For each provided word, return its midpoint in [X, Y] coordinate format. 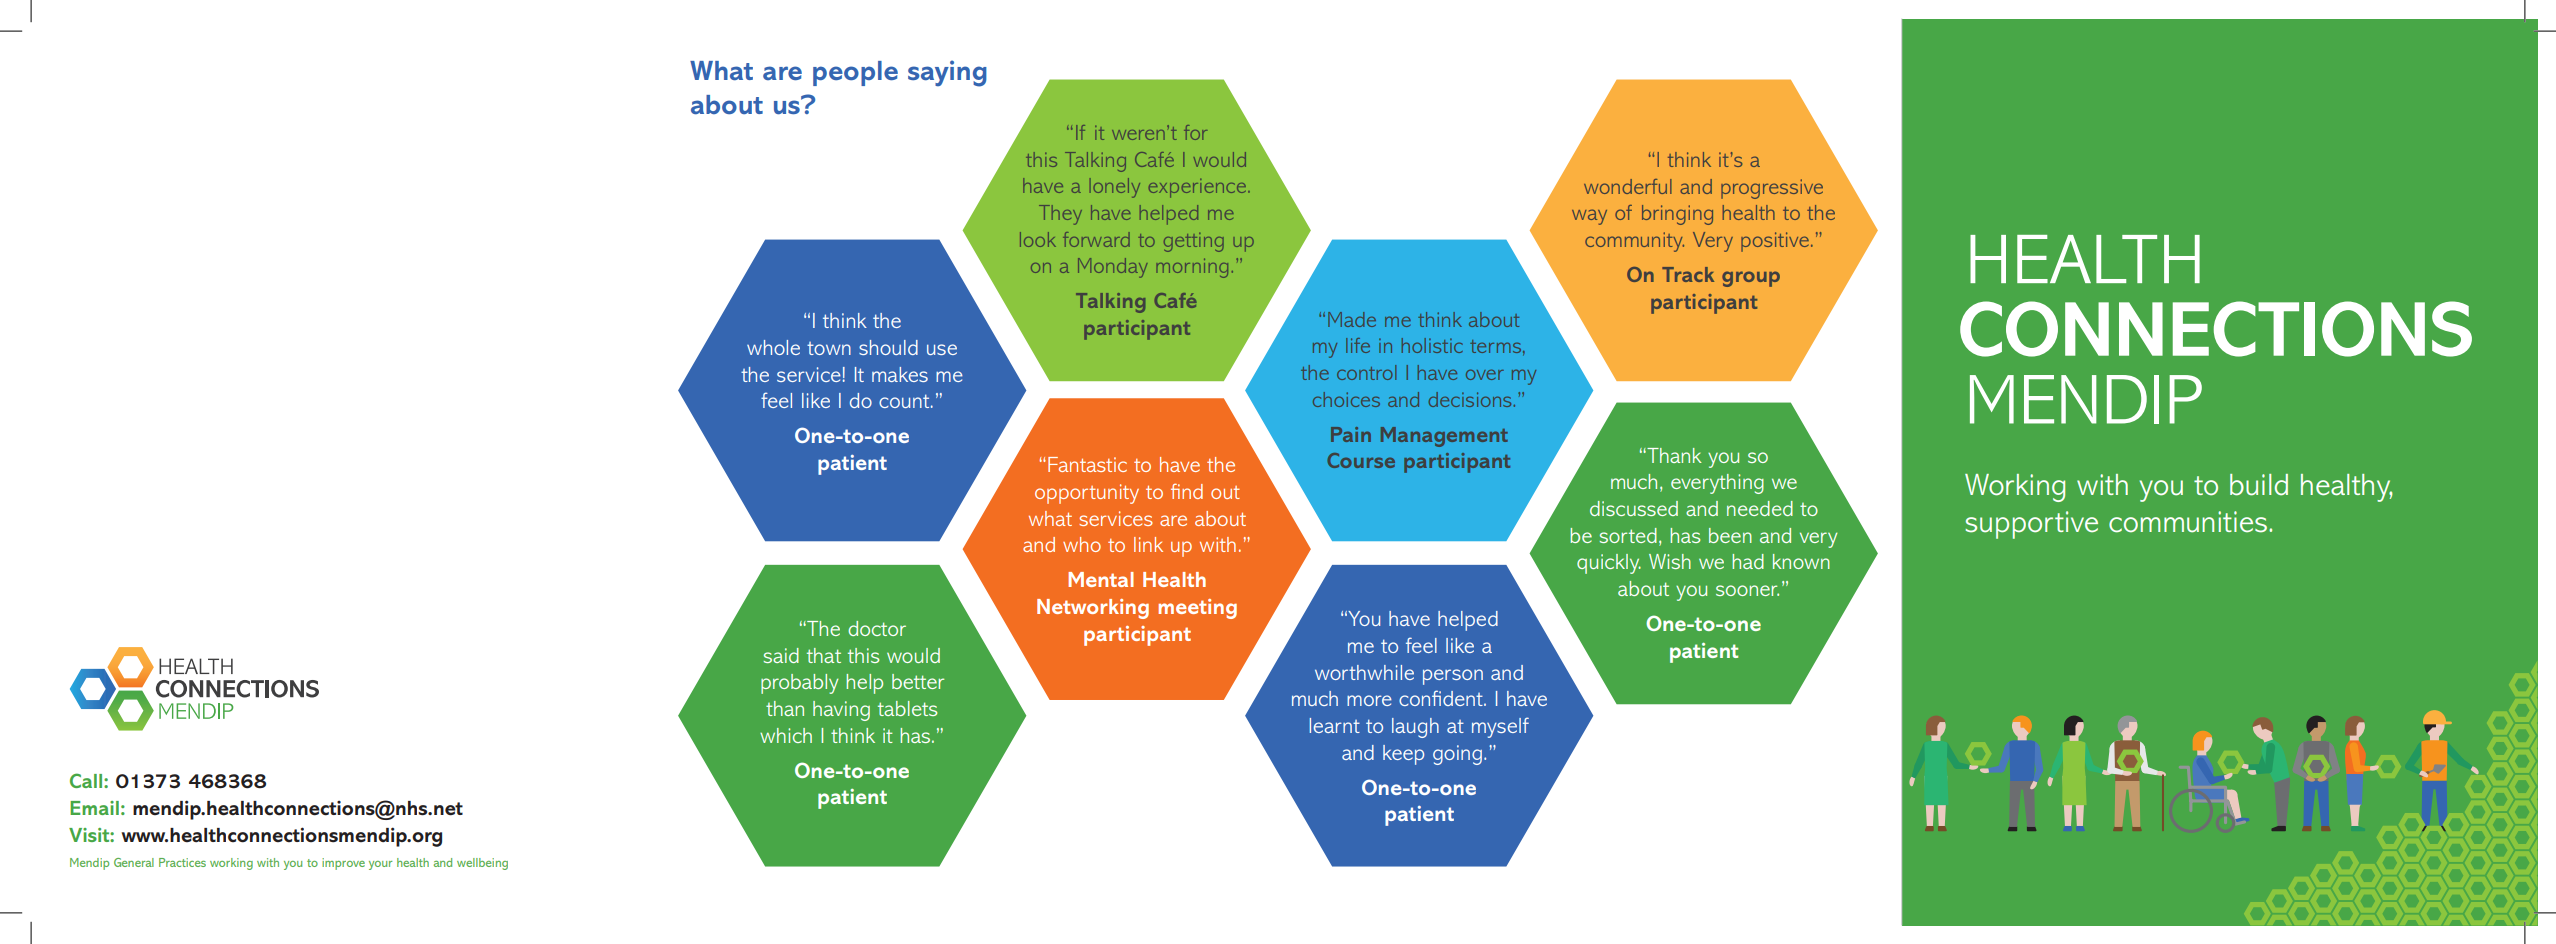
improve [343, 864]
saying [947, 73]
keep [1403, 755]
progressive [1772, 189]
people [855, 73]
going [1457, 755]
